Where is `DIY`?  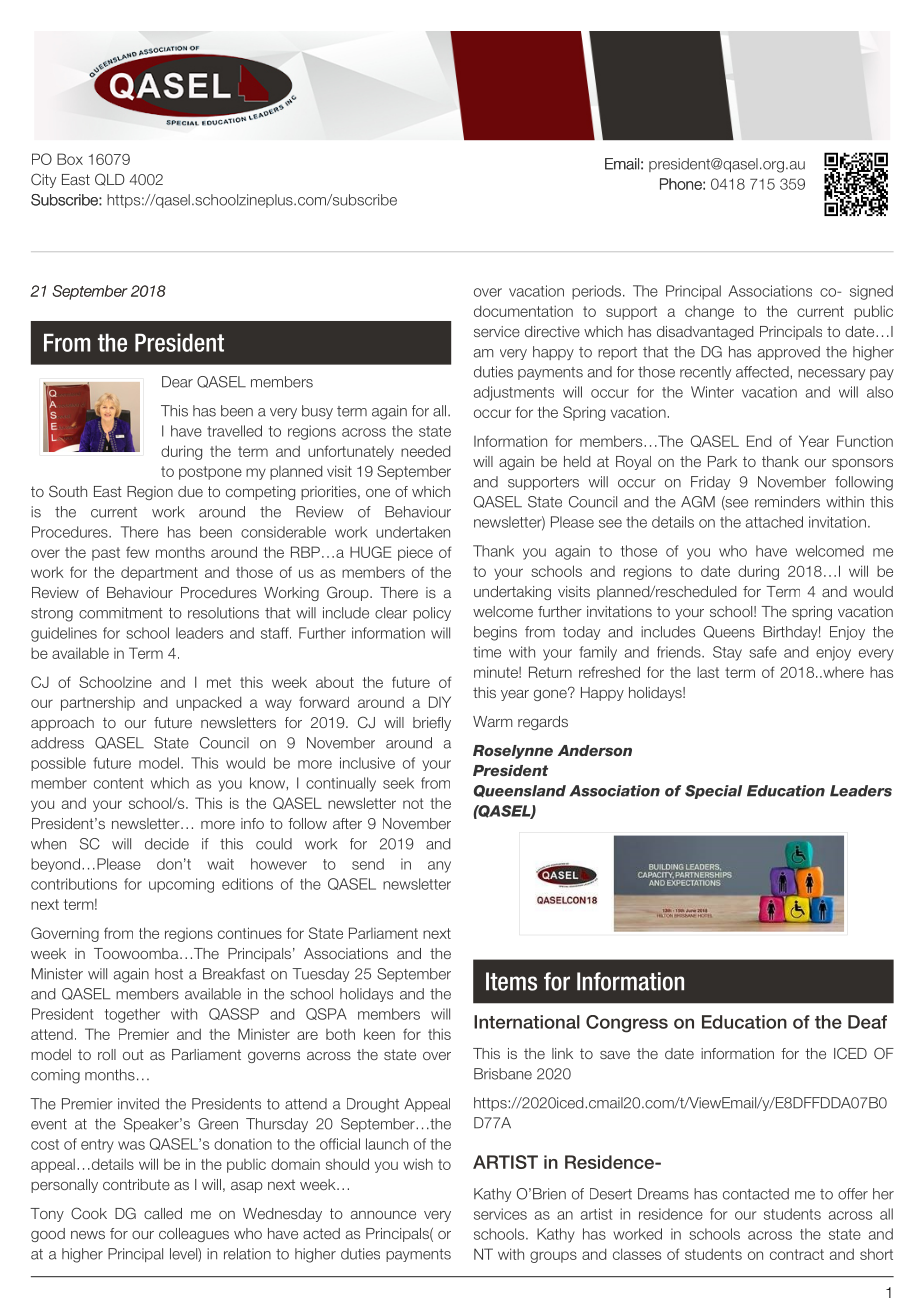 DIY is located at coordinates (440, 702).
